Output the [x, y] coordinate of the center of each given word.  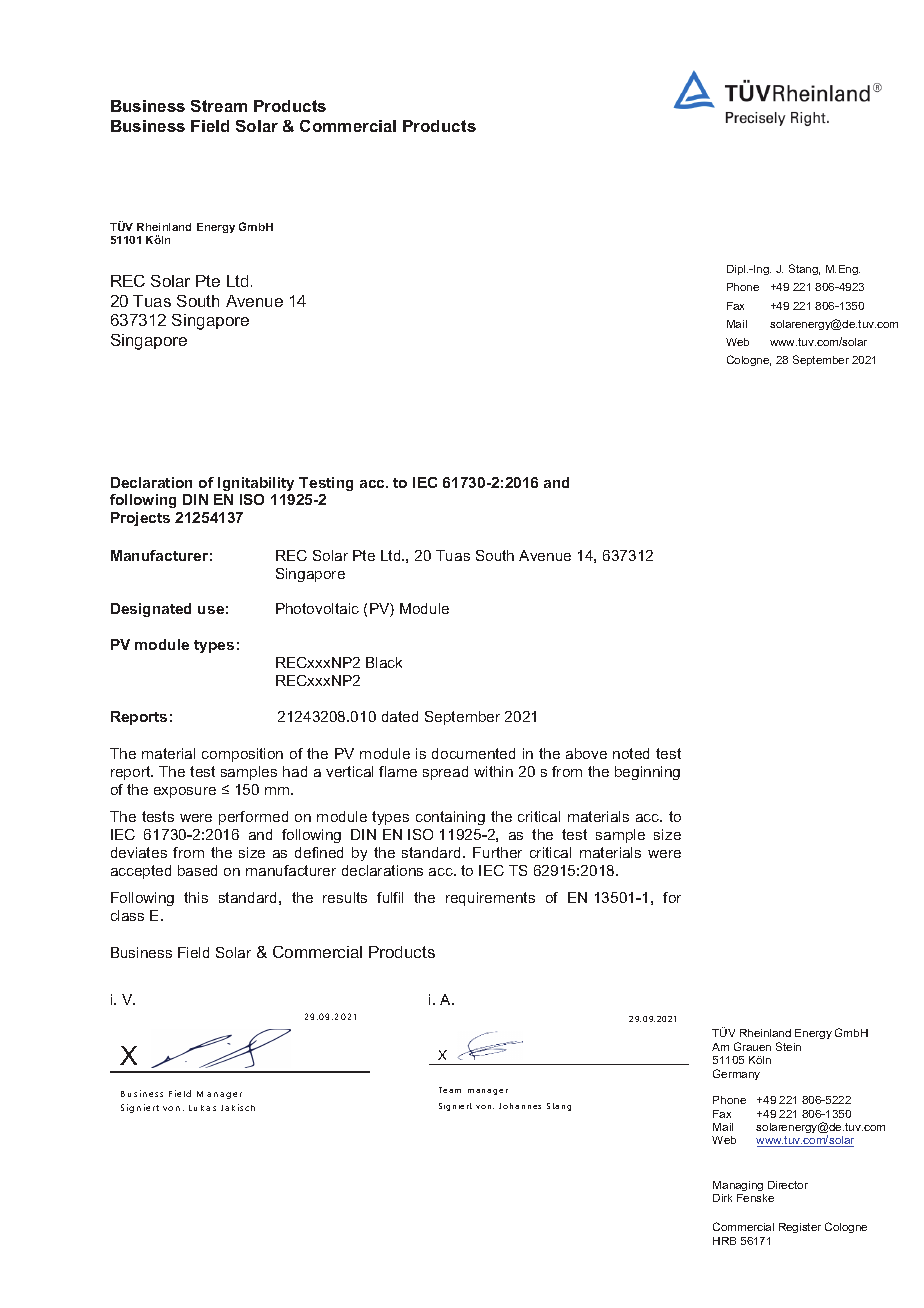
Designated [151, 610]
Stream [219, 106]
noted [631, 753]
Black [384, 662]
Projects [140, 519]
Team [450, 1090]
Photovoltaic [317, 608]
